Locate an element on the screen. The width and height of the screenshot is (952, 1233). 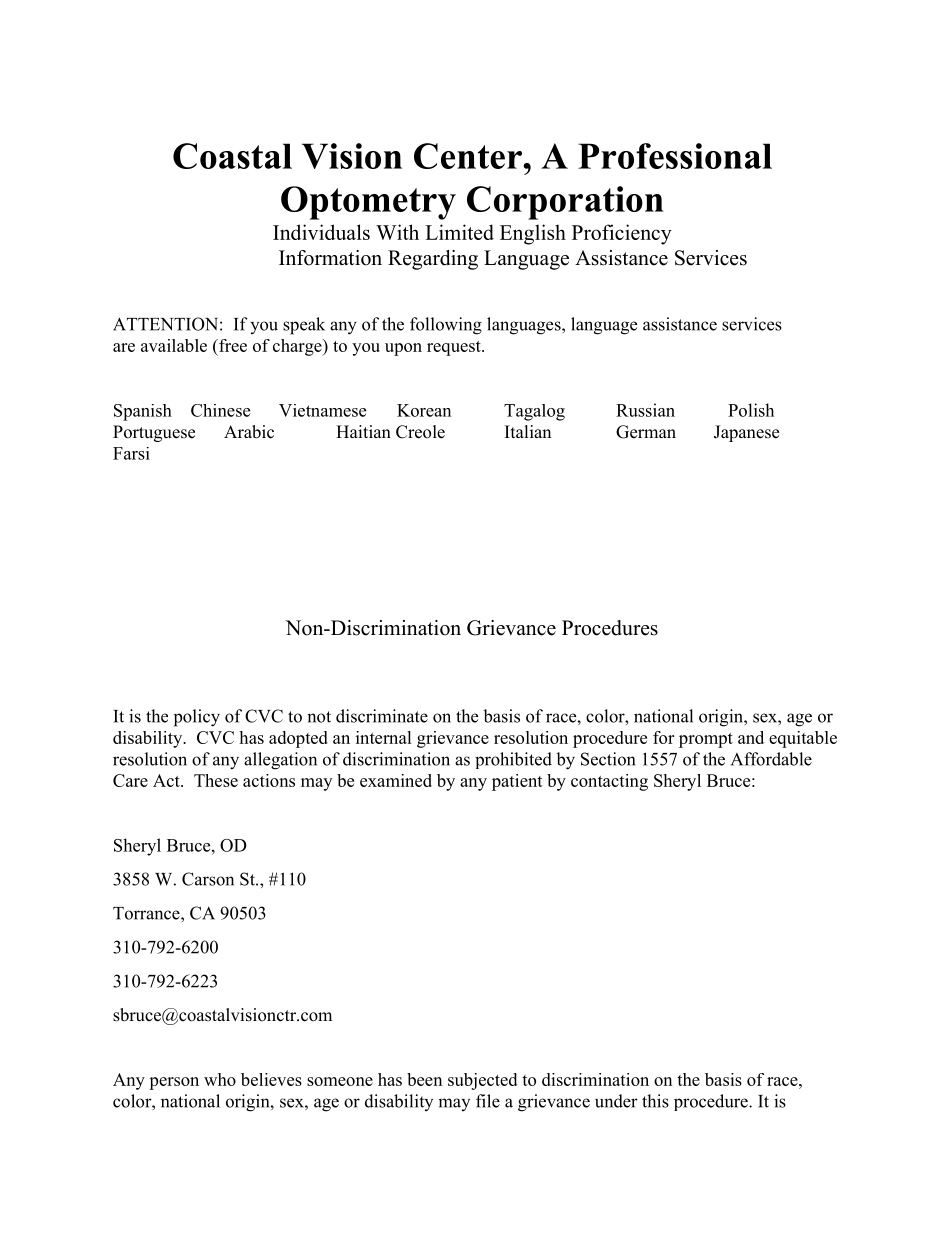
Individuals is located at coordinates (321, 232).
